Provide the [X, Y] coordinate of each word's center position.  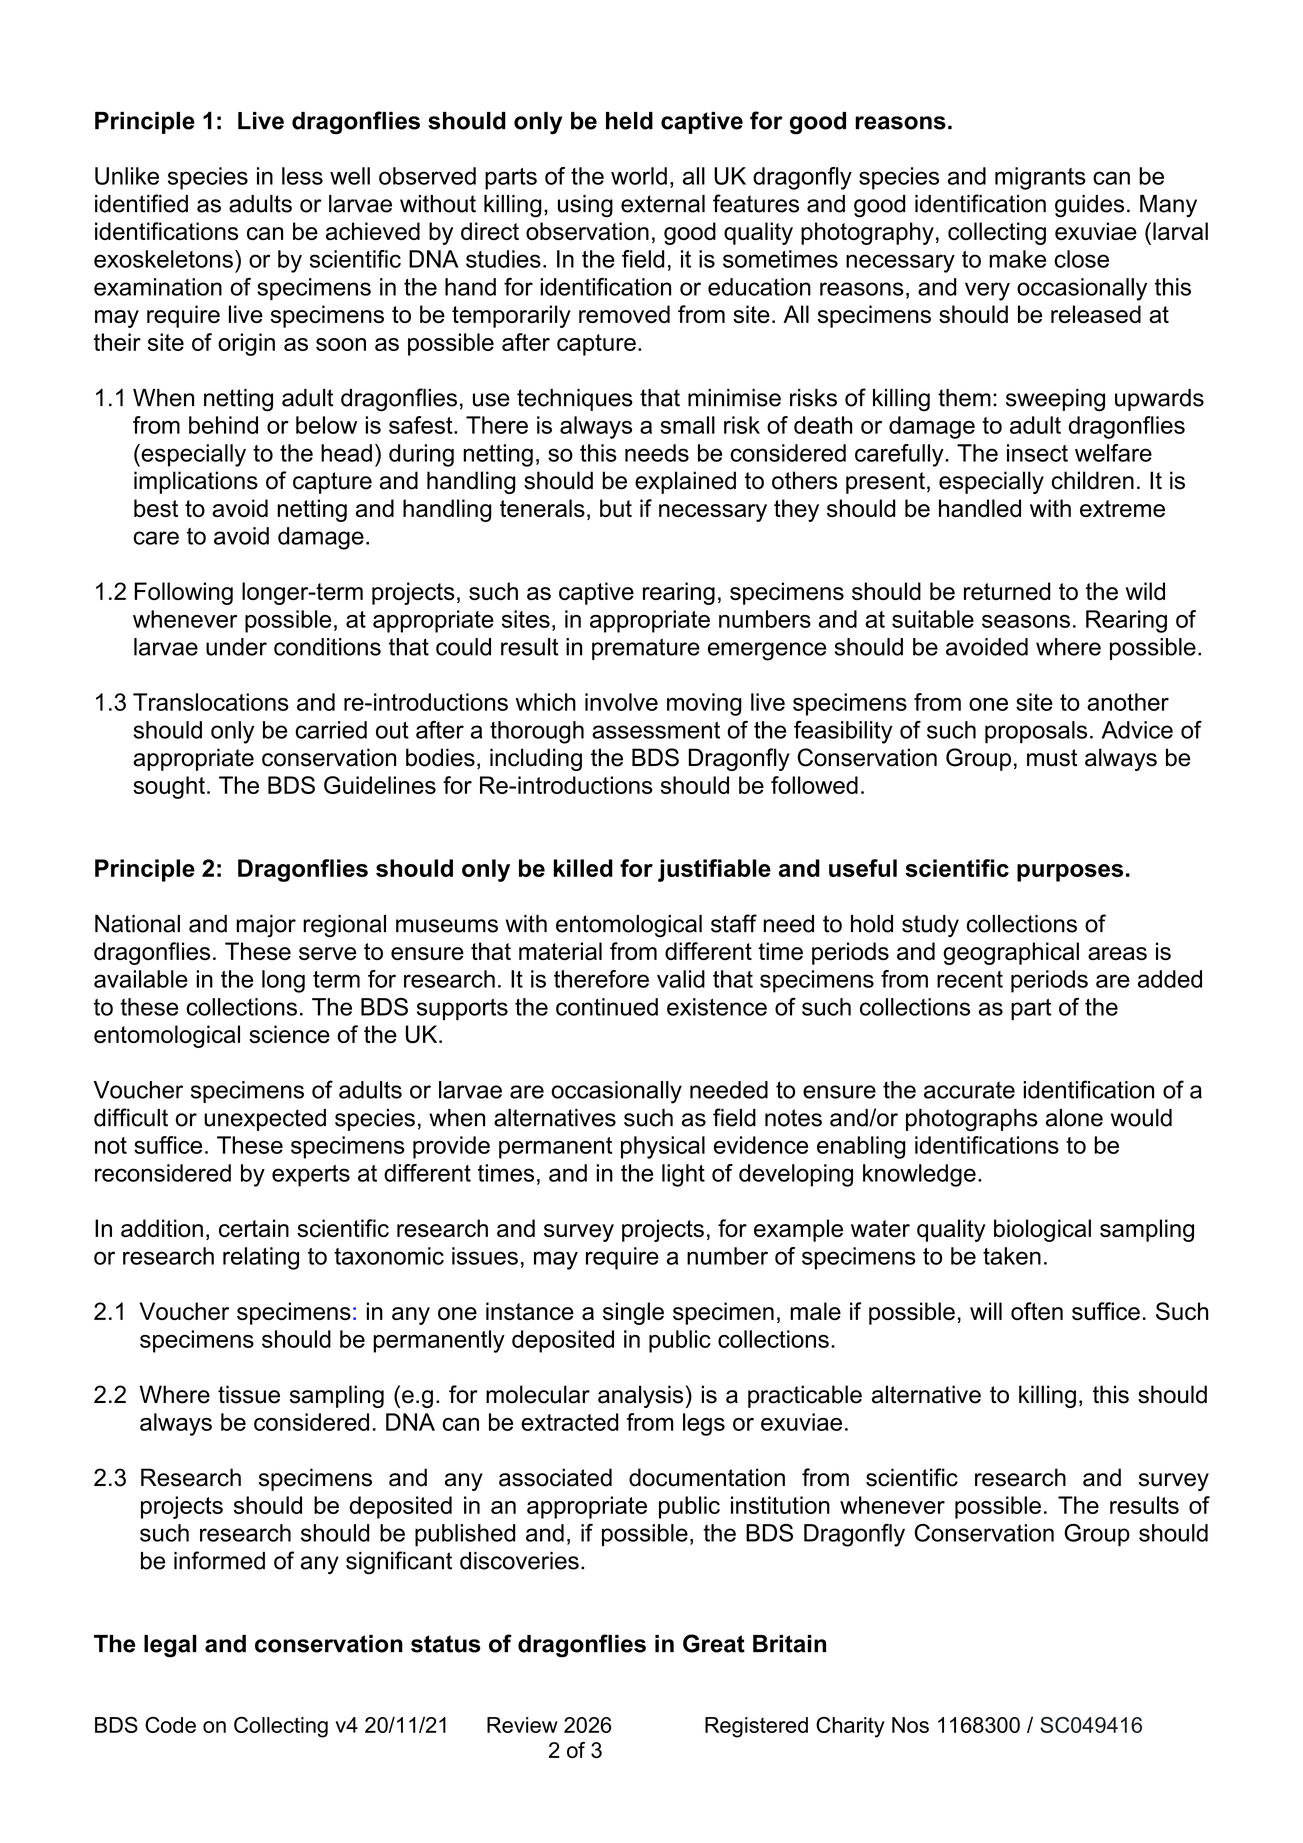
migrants [1040, 178]
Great [714, 1643]
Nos [910, 1725]
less [302, 176]
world [639, 176]
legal [170, 1646]
